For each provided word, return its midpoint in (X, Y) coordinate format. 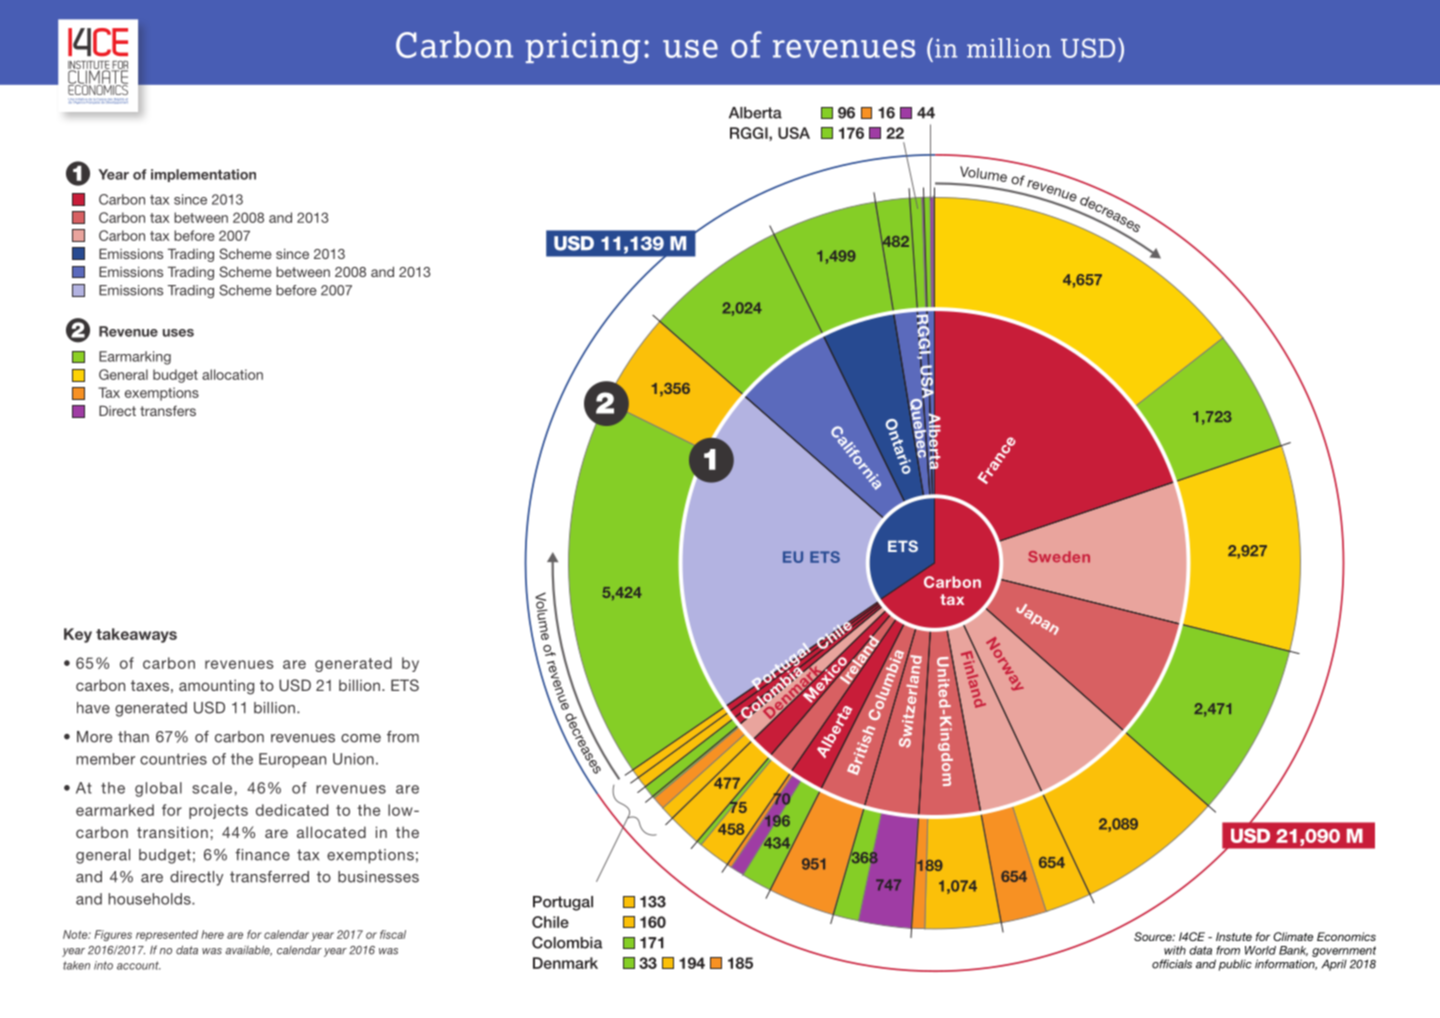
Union (353, 759)
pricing (583, 48)
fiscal (393, 934)
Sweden (1059, 557)
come (361, 738)
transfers (168, 411)
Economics (1346, 936)
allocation (232, 374)
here (212, 934)
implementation (203, 175)
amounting (216, 687)
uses (178, 333)
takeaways (136, 635)
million (1009, 48)
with (1175, 950)
